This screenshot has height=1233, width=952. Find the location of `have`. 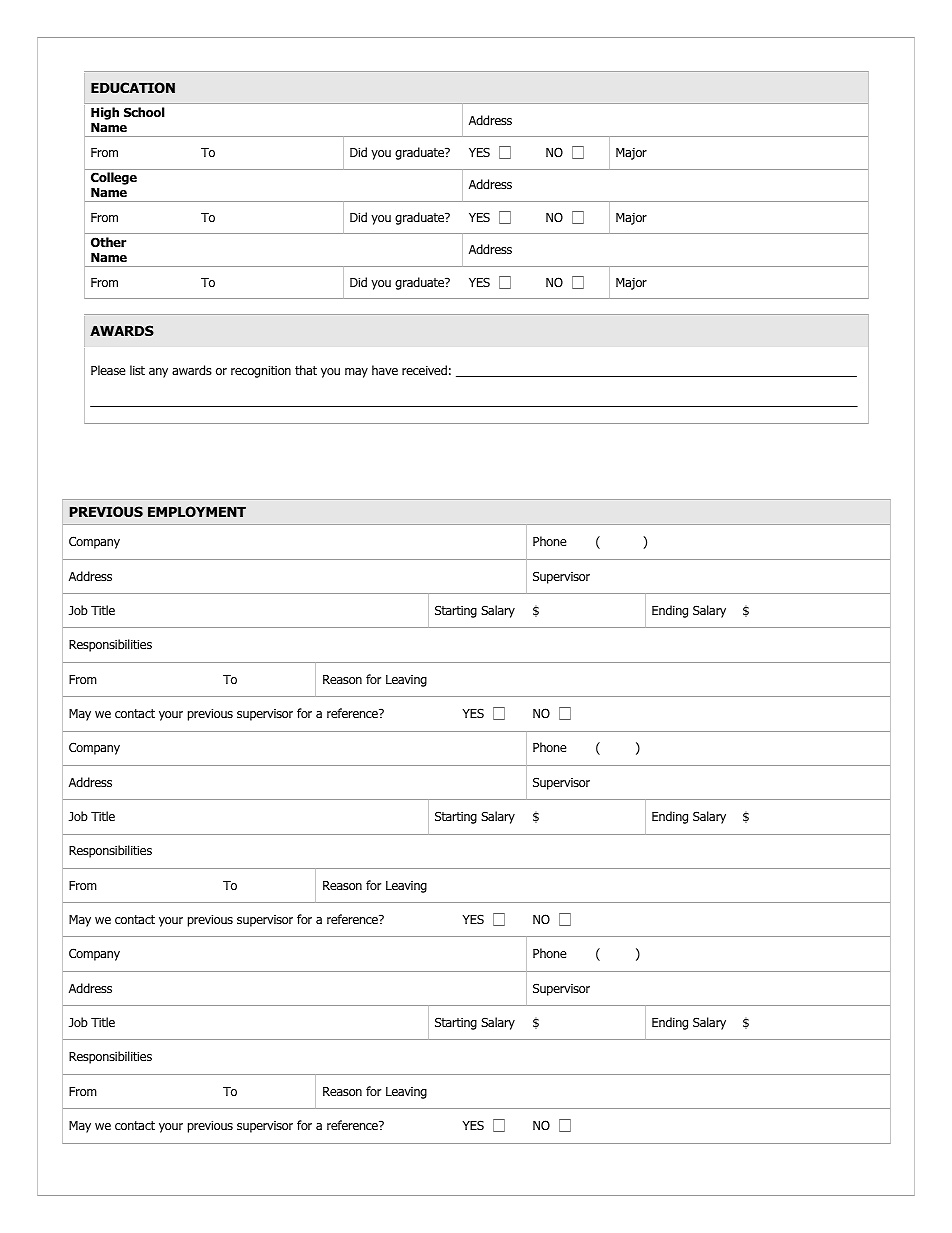

have is located at coordinates (385, 370).
